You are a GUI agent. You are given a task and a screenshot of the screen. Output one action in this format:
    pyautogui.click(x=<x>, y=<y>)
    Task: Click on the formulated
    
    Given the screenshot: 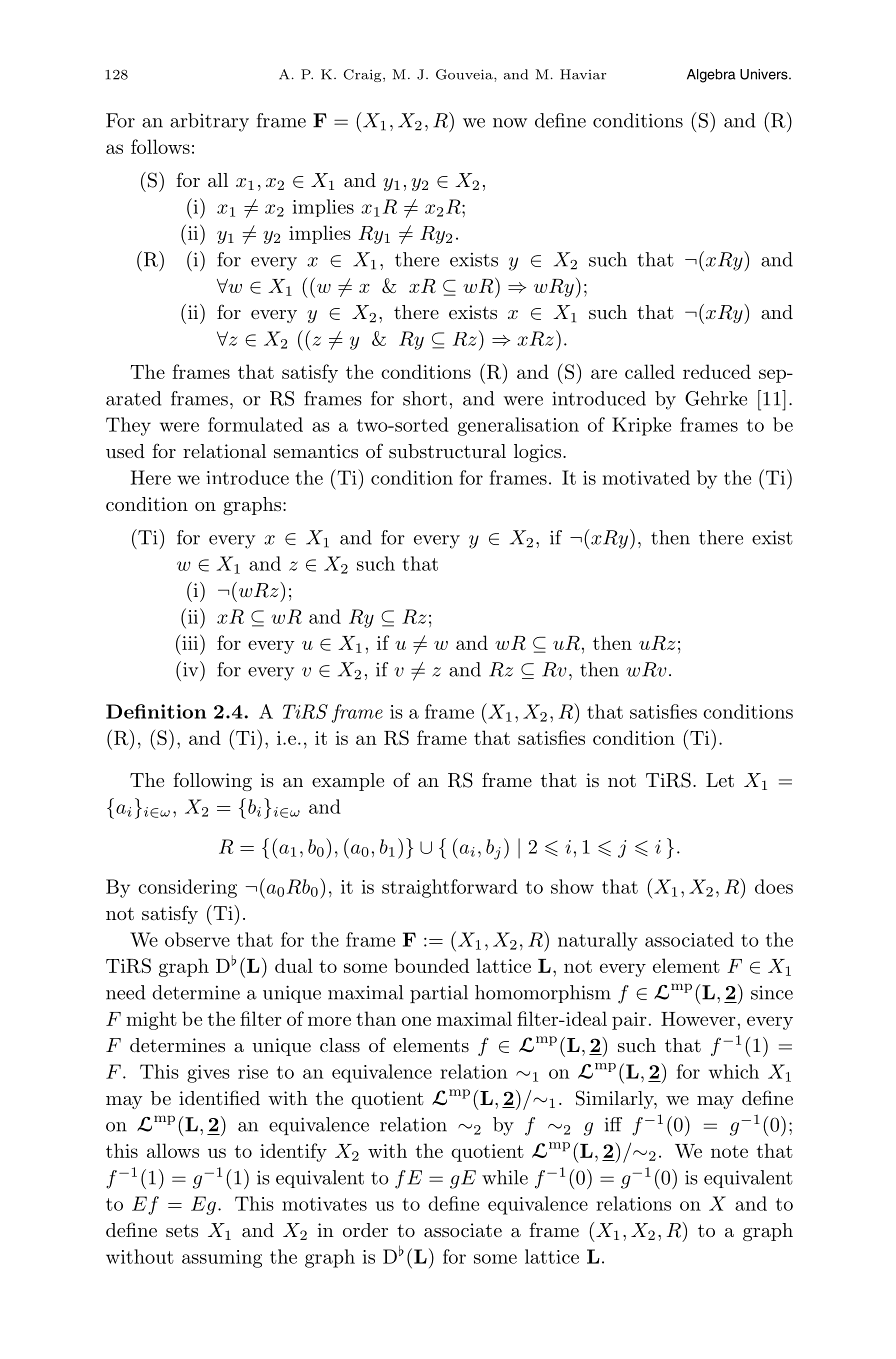 What is the action you would take?
    pyautogui.click(x=255, y=424)
